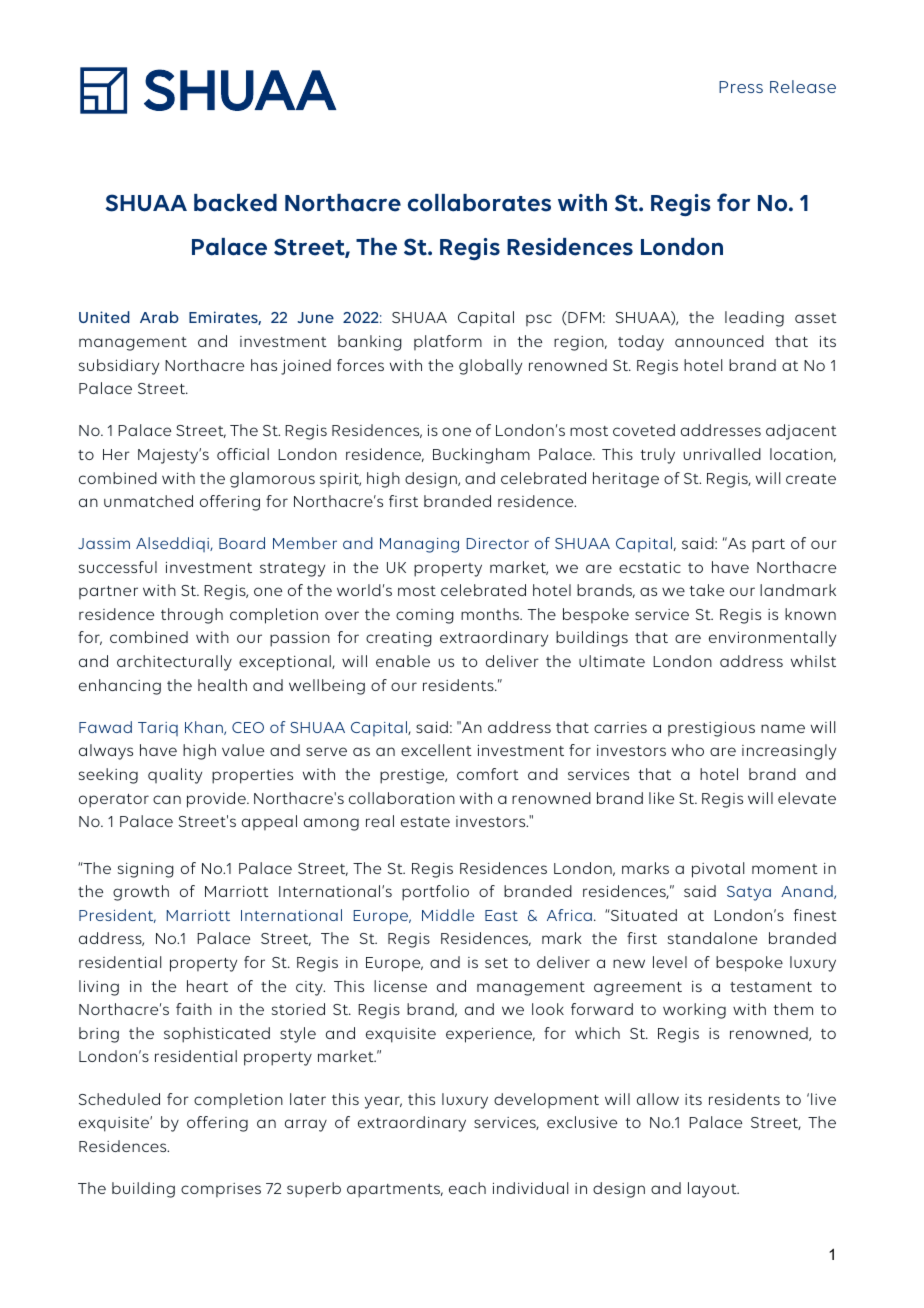 The height and width of the screenshot is (1308, 924). I want to click on estate, so click(425, 822).
